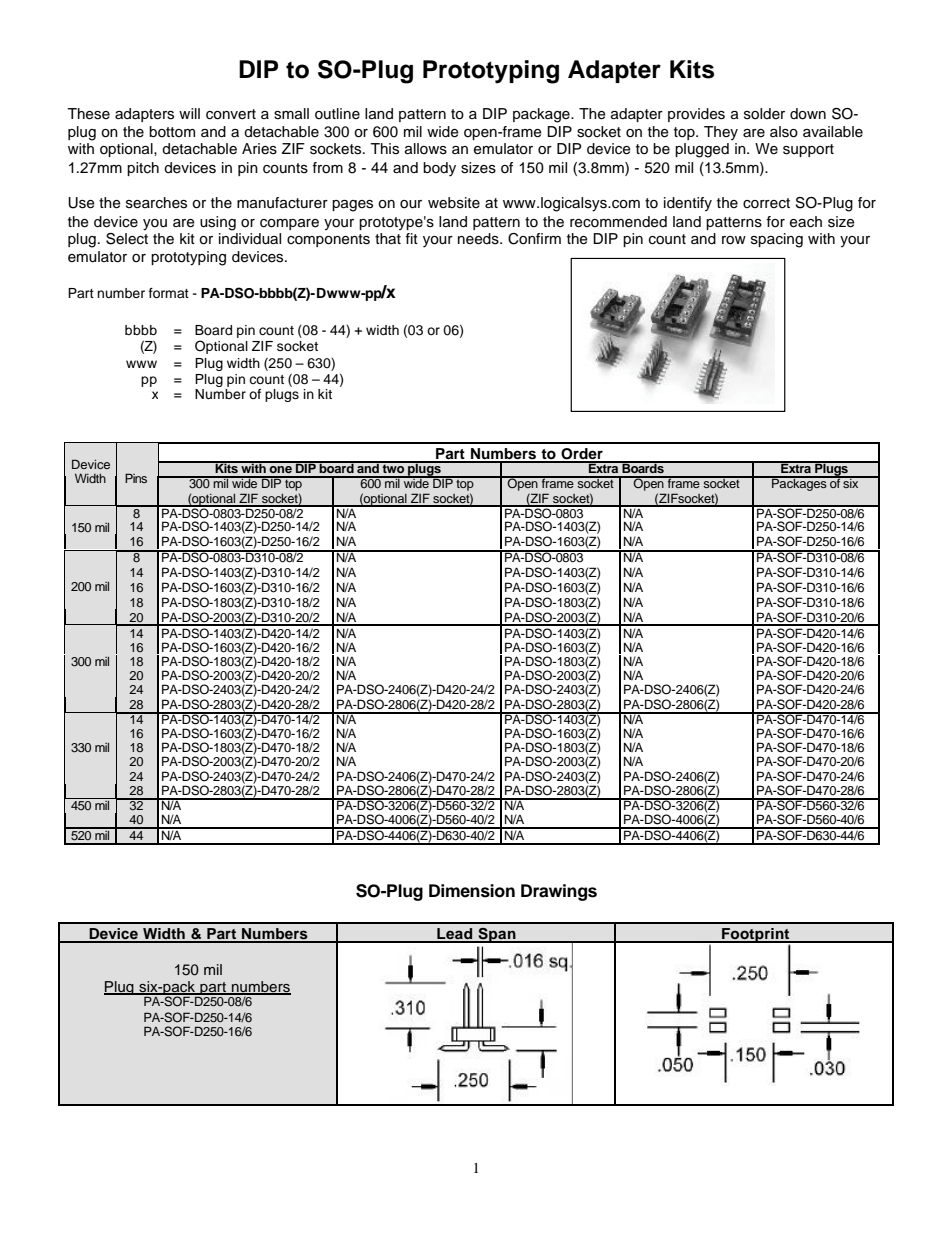 This screenshot has width=952, height=1233. Describe the element at coordinates (472, 891) in the screenshot. I see `Dimension` at that location.
